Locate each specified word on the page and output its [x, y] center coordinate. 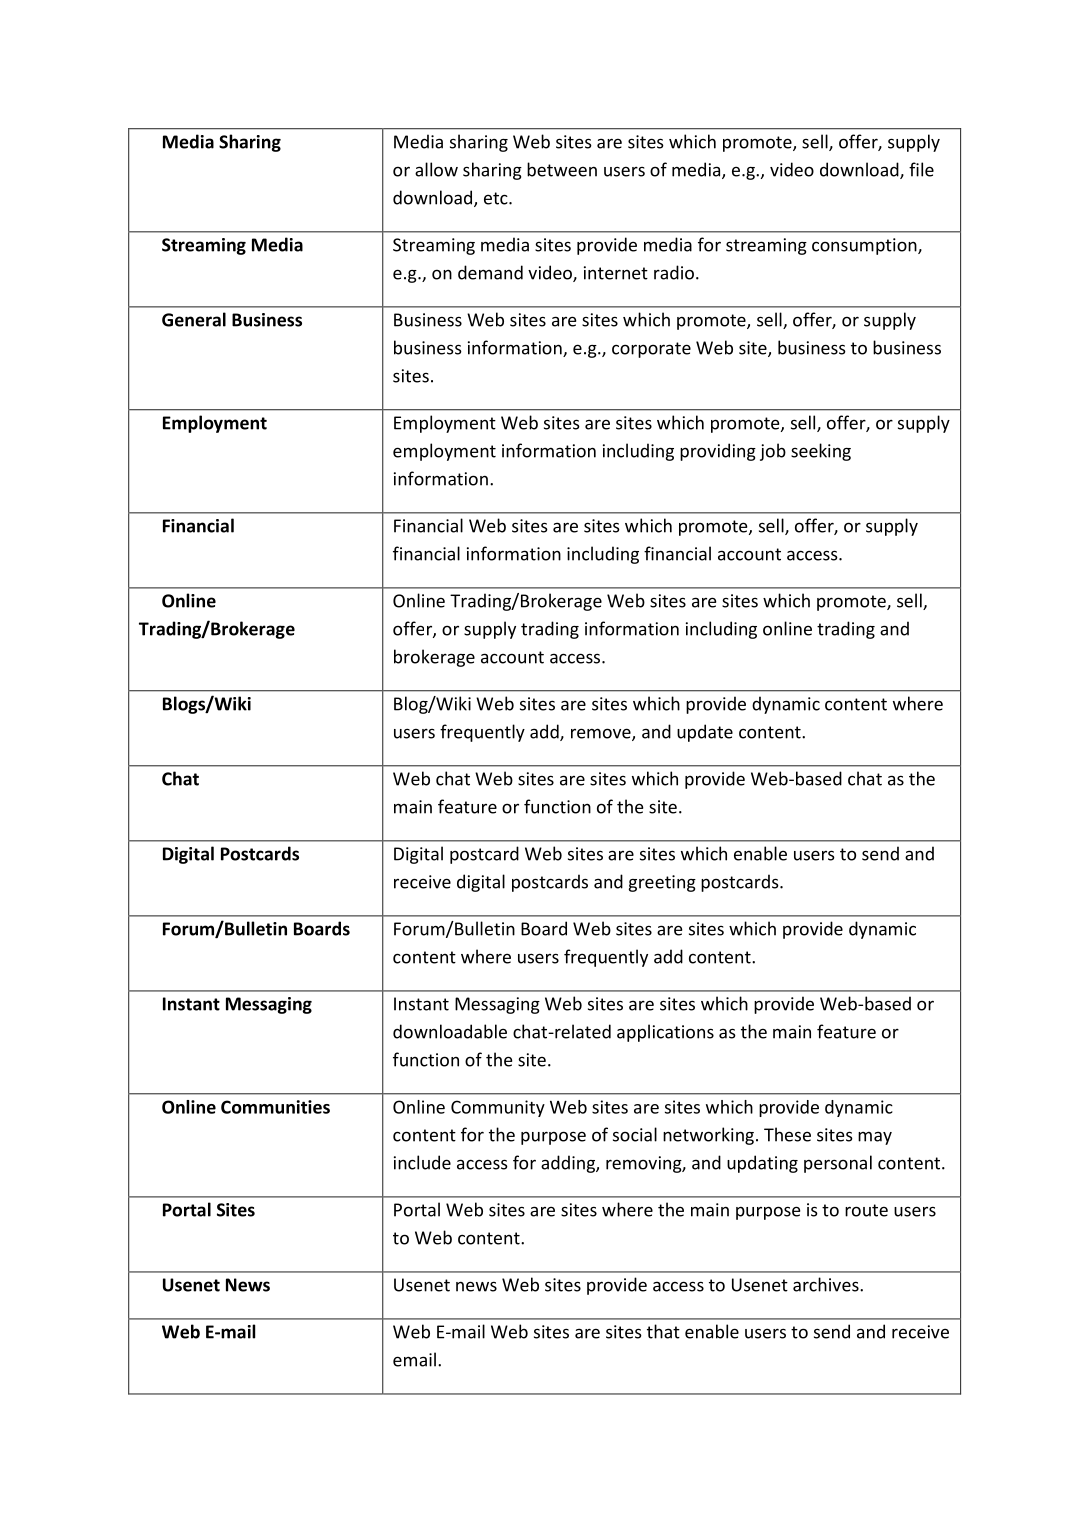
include [422, 1162]
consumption [865, 246]
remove [602, 734]
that [663, 1331]
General [194, 319]
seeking [821, 452]
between [562, 169]
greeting [662, 883]
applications [665, 1033]
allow [436, 169]
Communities [275, 1107]
